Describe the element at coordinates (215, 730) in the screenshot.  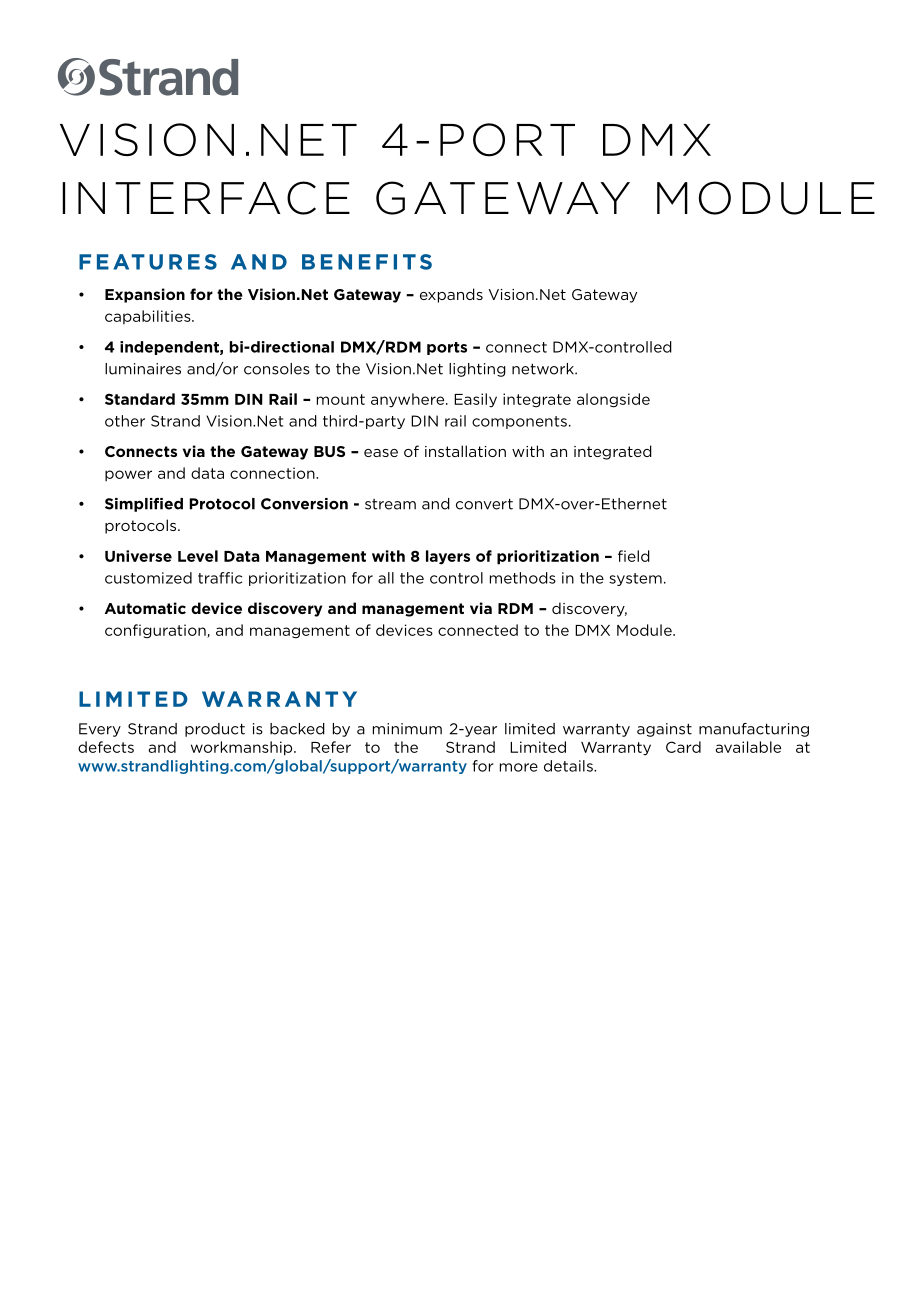
I see `product` at that location.
